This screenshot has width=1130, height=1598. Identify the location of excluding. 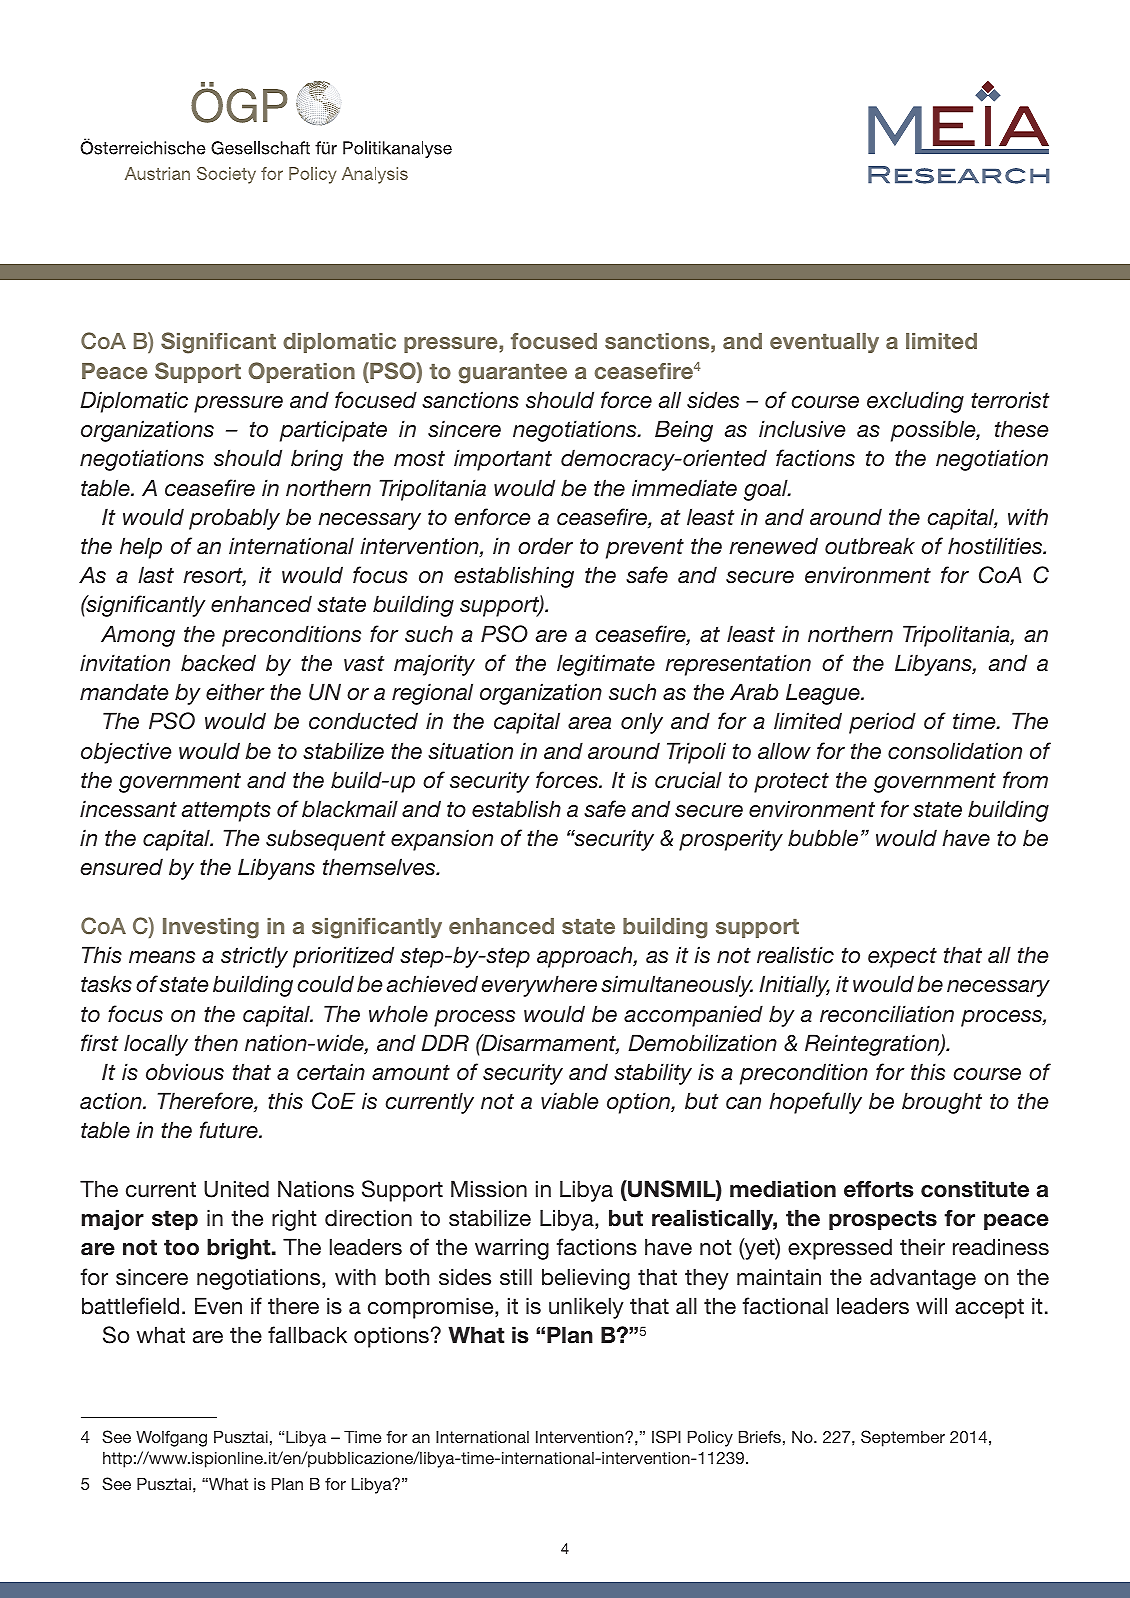
(915, 402).
